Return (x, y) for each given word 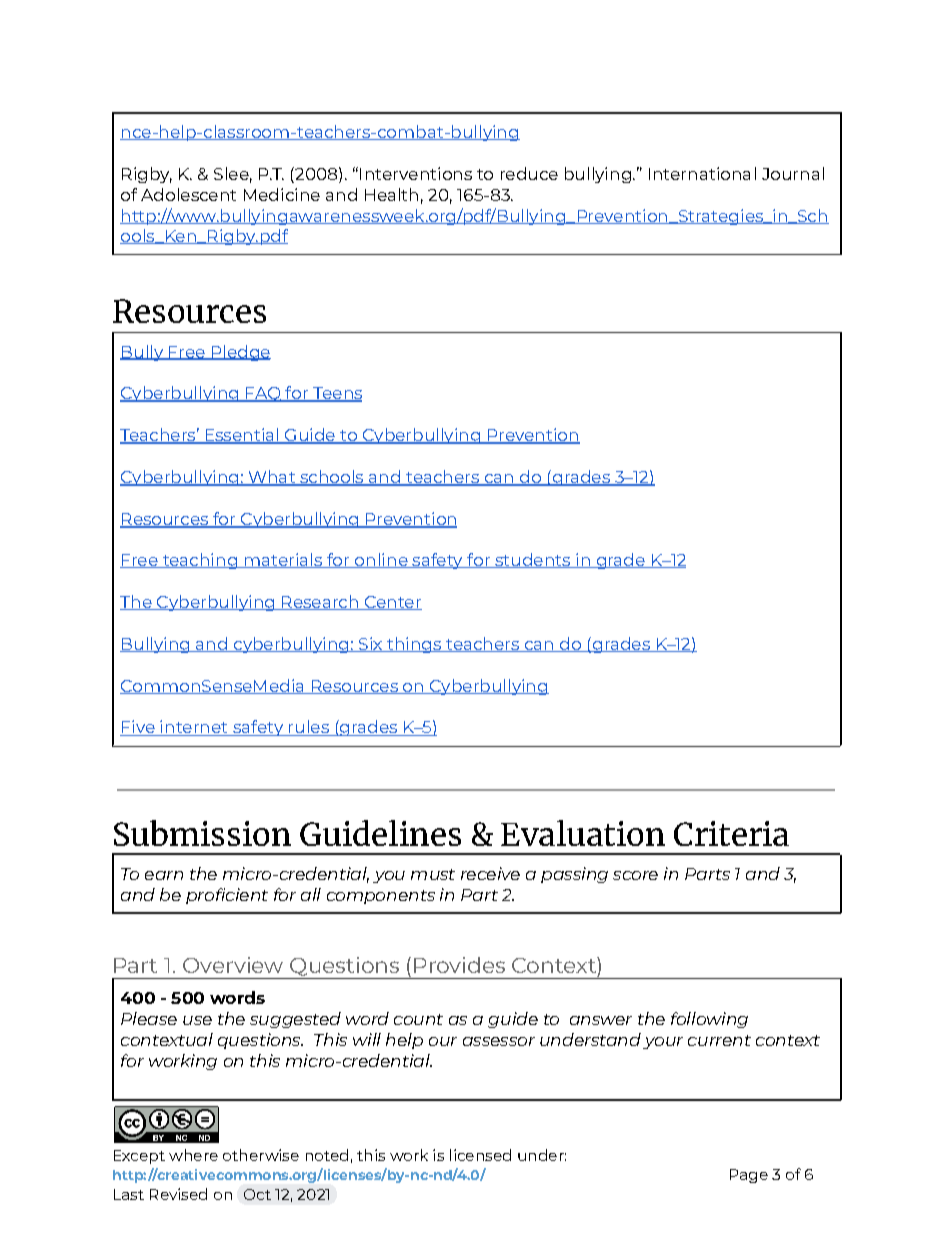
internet (194, 728)
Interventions (416, 173)
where (193, 1155)
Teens (336, 394)
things (414, 645)
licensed (480, 1155)
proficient (227, 896)
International (702, 173)
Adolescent (188, 194)
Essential (242, 436)
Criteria (731, 833)
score (635, 875)
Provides (459, 965)
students (532, 560)
